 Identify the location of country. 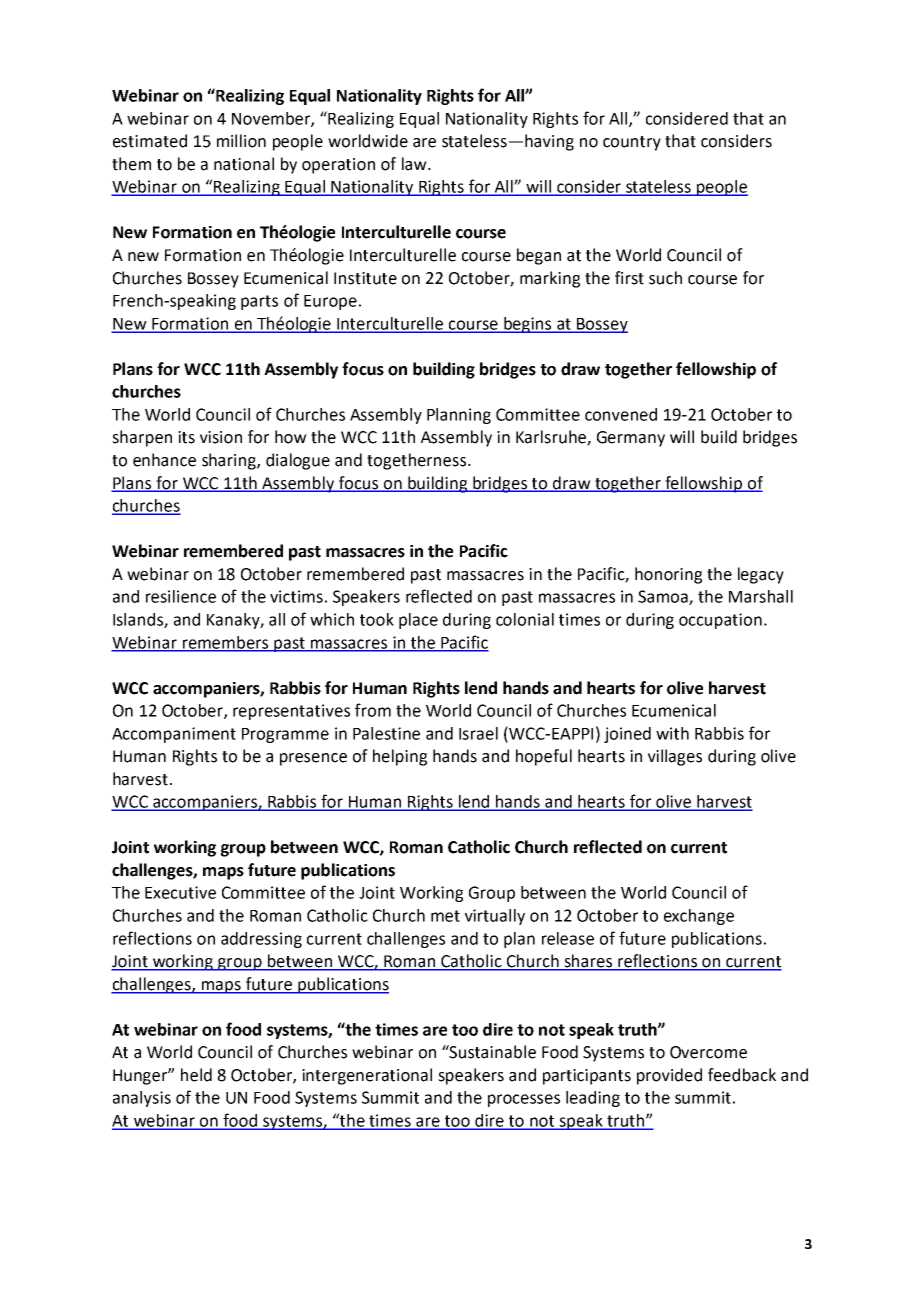
(632, 143).
